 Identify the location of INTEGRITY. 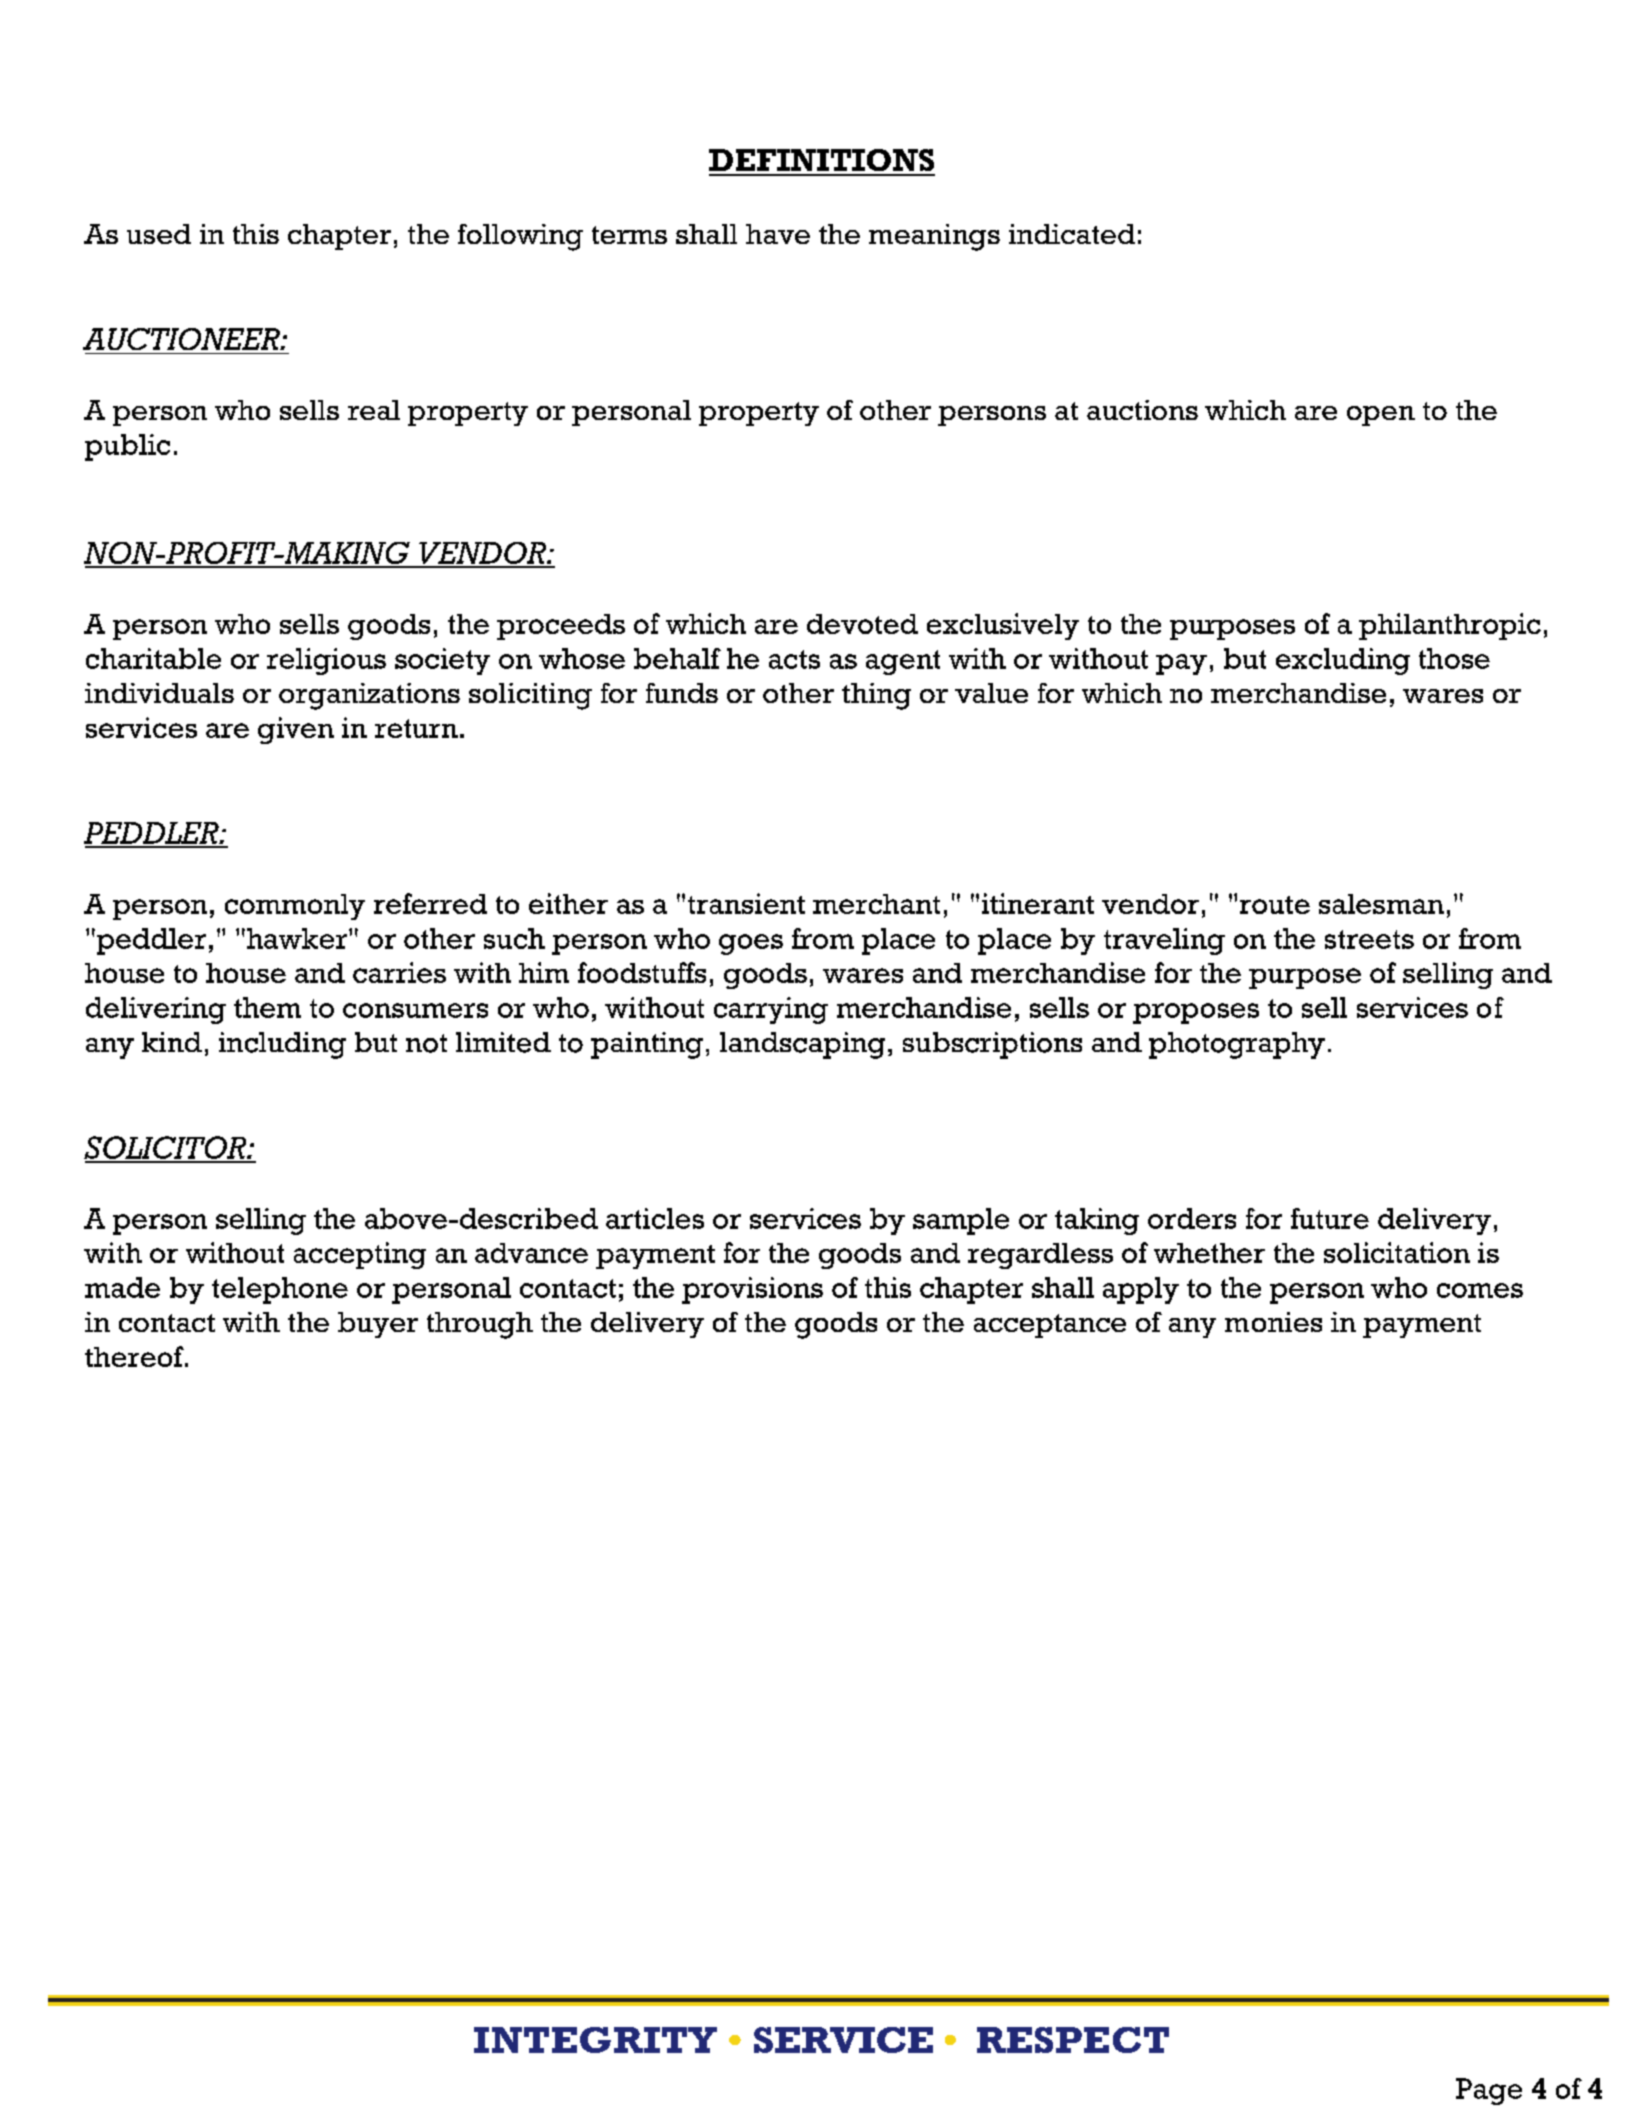
(595, 2040).
